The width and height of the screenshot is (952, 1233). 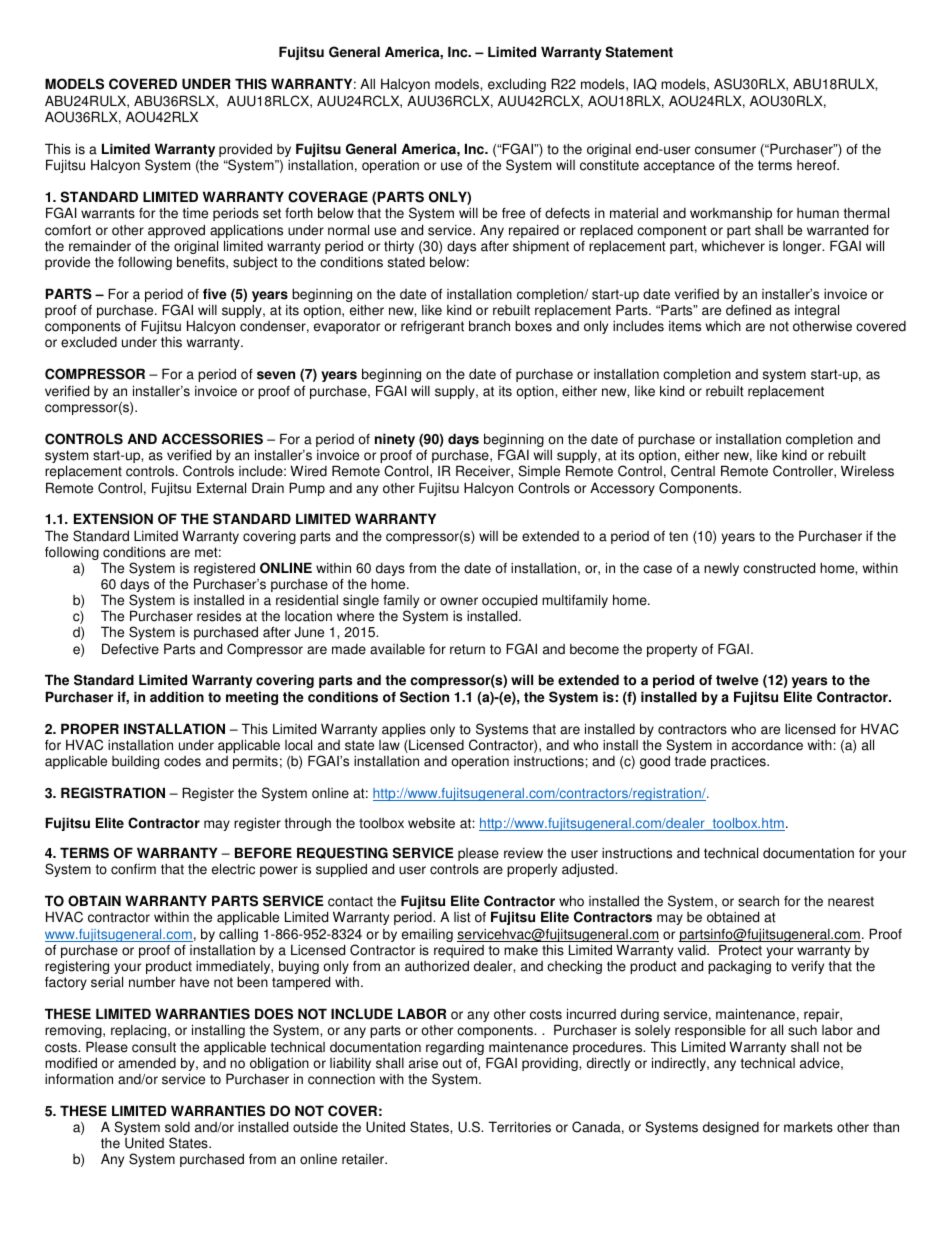 I want to click on hereof, so click(x=818, y=165).
